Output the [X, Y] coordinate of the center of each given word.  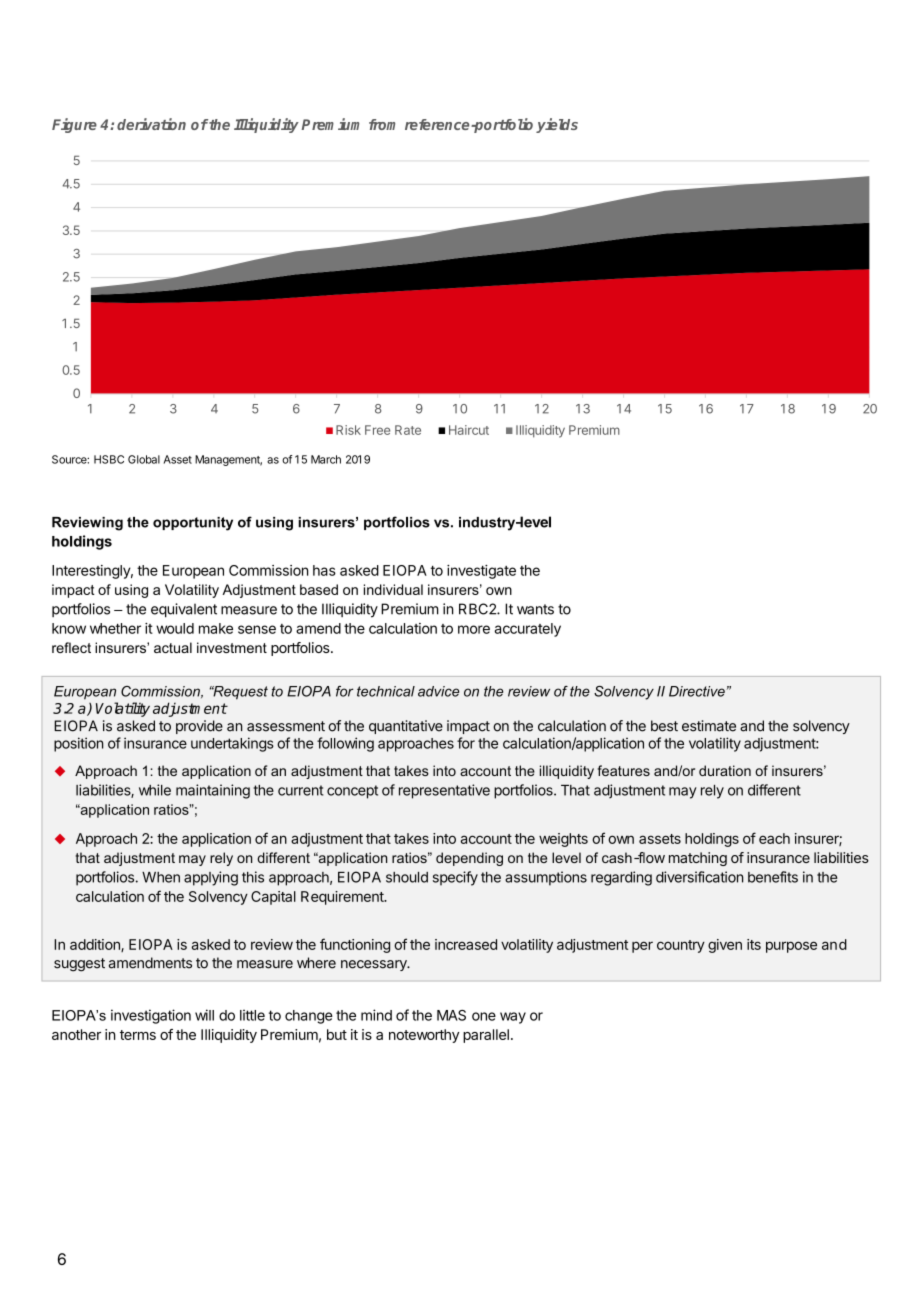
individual [393, 589]
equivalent [184, 610]
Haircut [469, 430]
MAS [451, 1015]
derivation [151, 124]
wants [535, 609]
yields [557, 125]
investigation [151, 1016]
